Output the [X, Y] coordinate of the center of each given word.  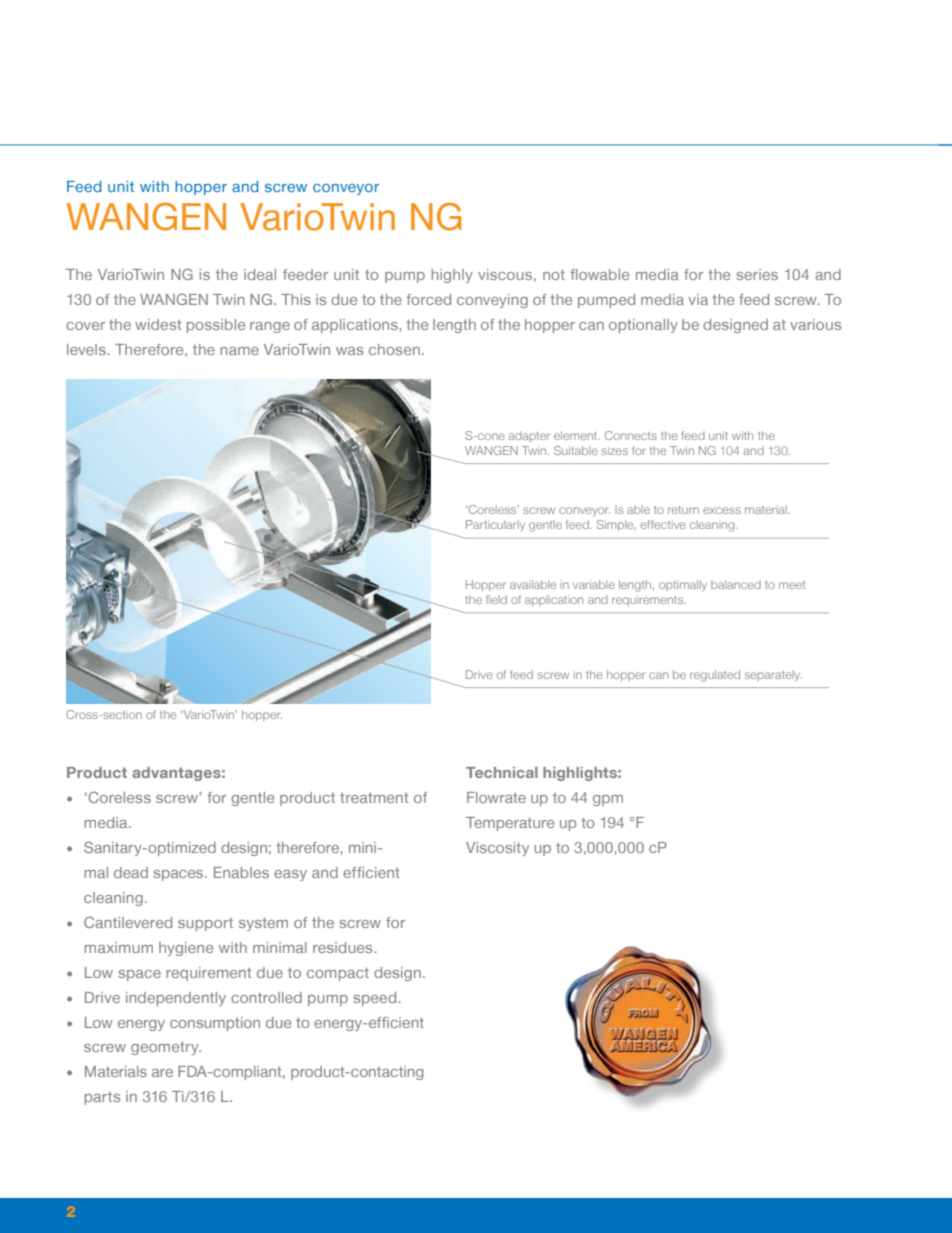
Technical [502, 772]
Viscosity [497, 849]
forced [428, 299]
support [205, 924]
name [240, 351]
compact [338, 974]
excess [722, 510]
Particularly [495, 525]
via [698, 299]
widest [158, 324]
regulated [715, 676]
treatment [374, 798]
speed [376, 999]
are [162, 1073]
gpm [608, 800]
